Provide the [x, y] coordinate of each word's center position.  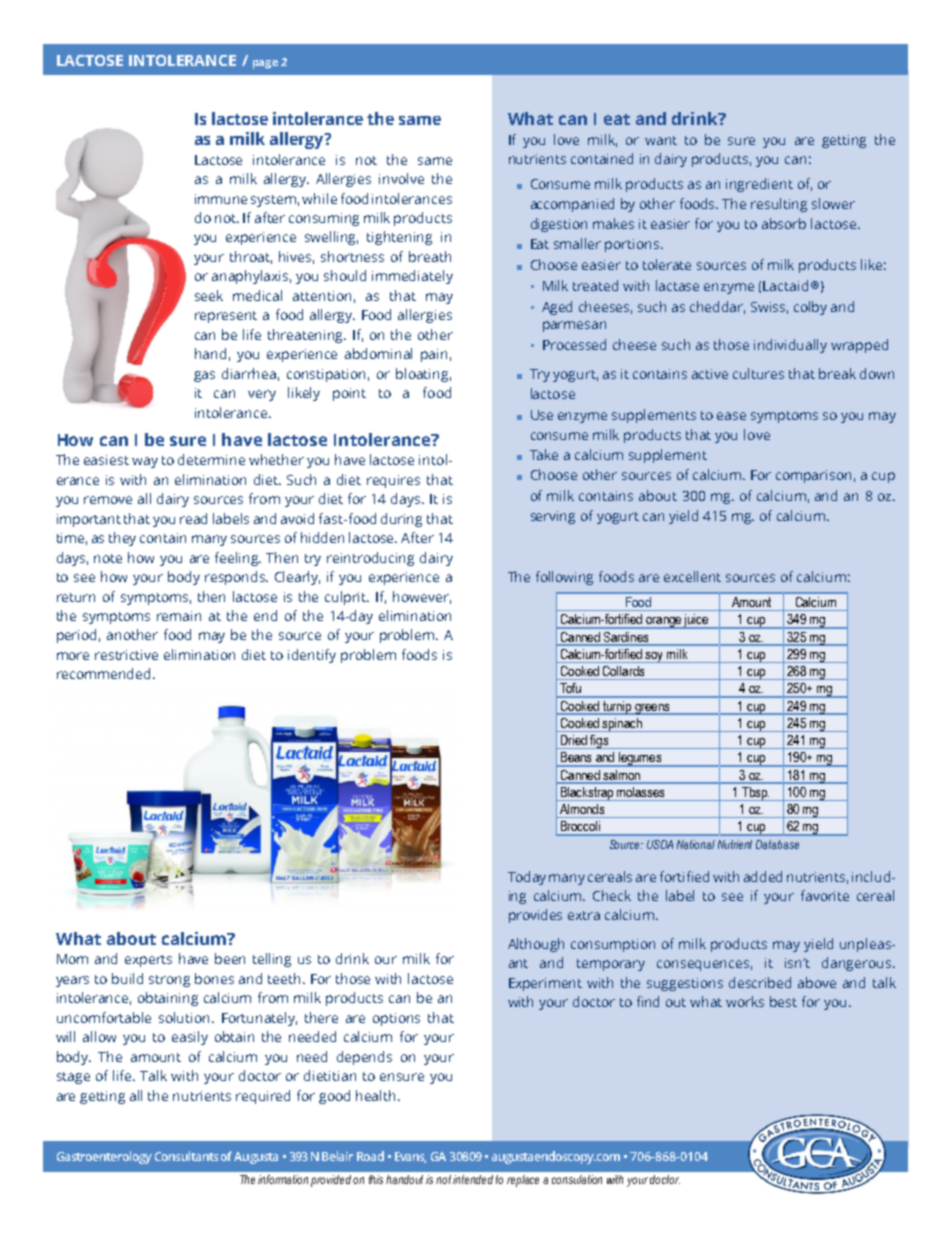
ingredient [759, 185]
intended [473, 1179]
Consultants [186, 1156]
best [783, 1001]
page [265, 64]
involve [401, 178]
